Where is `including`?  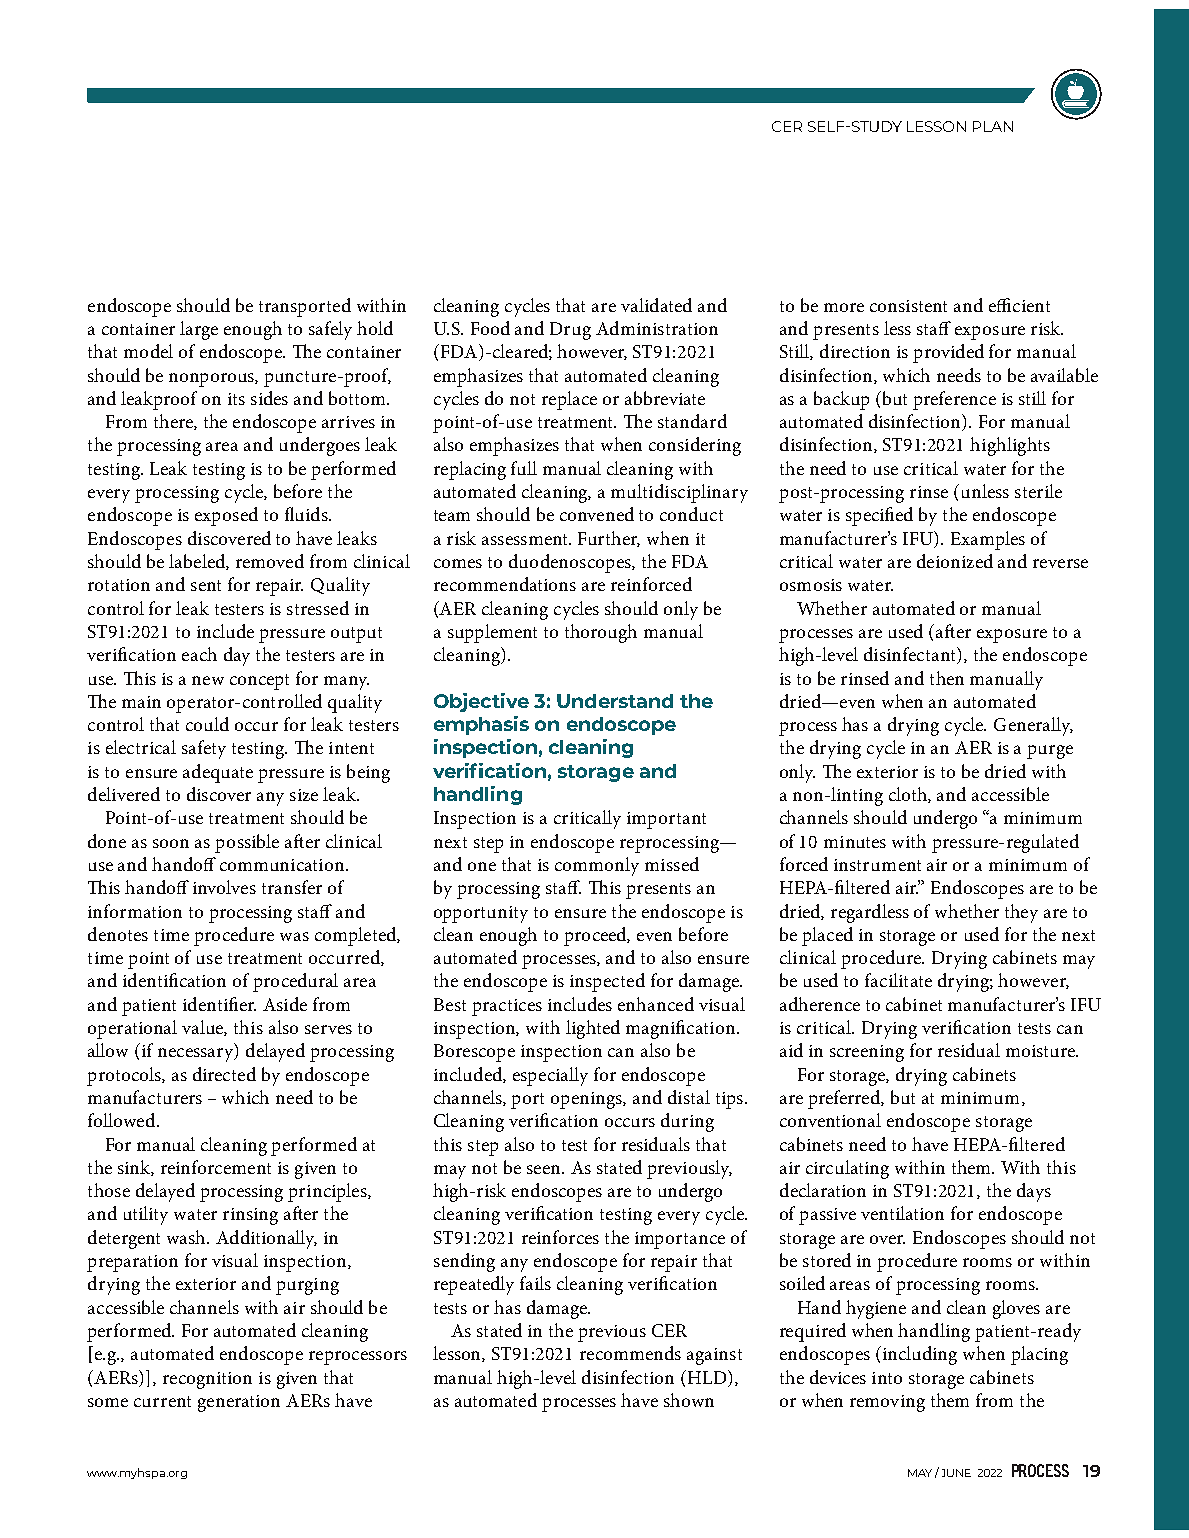 including is located at coordinates (920, 1355).
